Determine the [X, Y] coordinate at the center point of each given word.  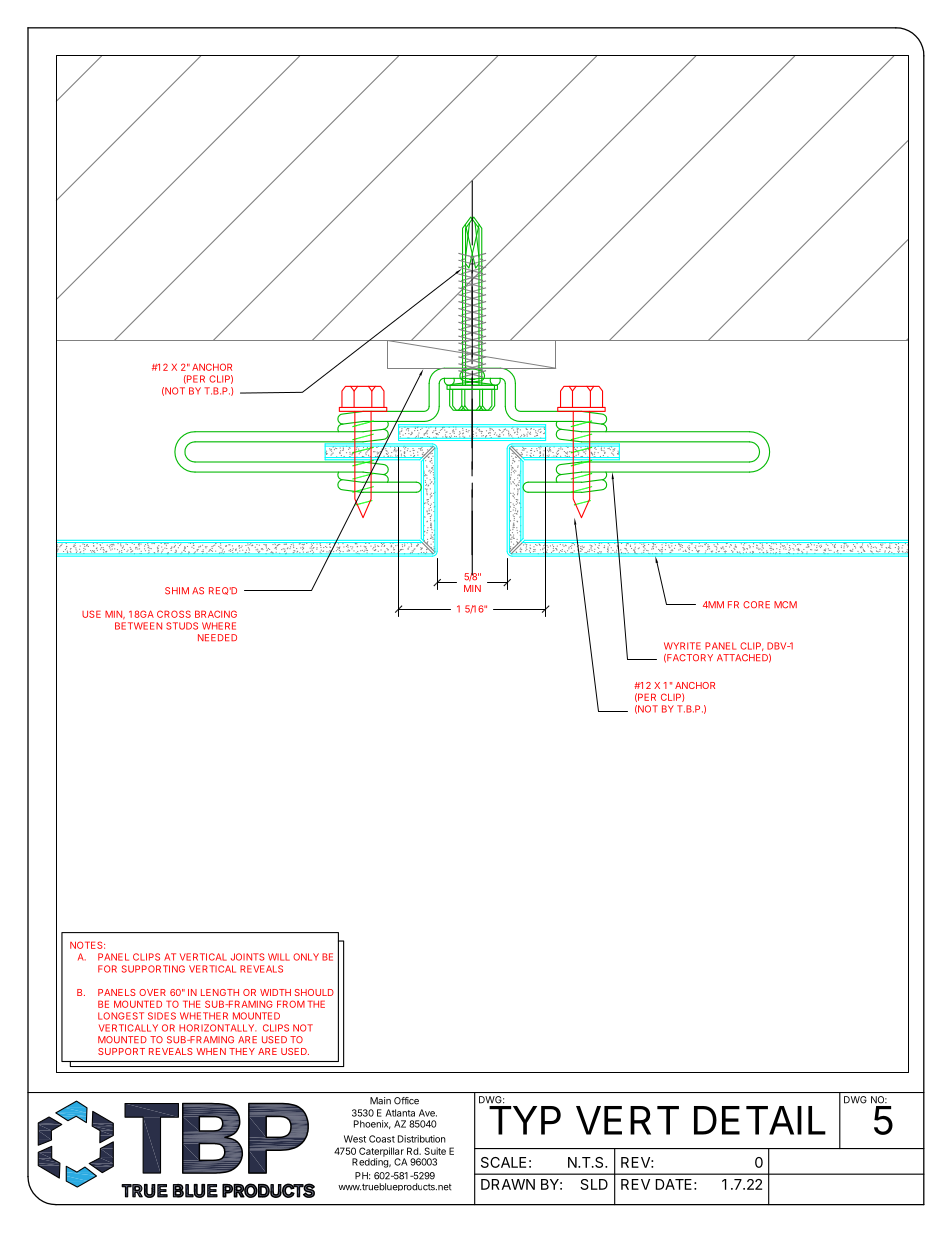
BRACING [216, 614]
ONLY [306, 957]
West [355, 1139]
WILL [279, 957]
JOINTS [248, 957]
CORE [756, 605]
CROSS [174, 614]
